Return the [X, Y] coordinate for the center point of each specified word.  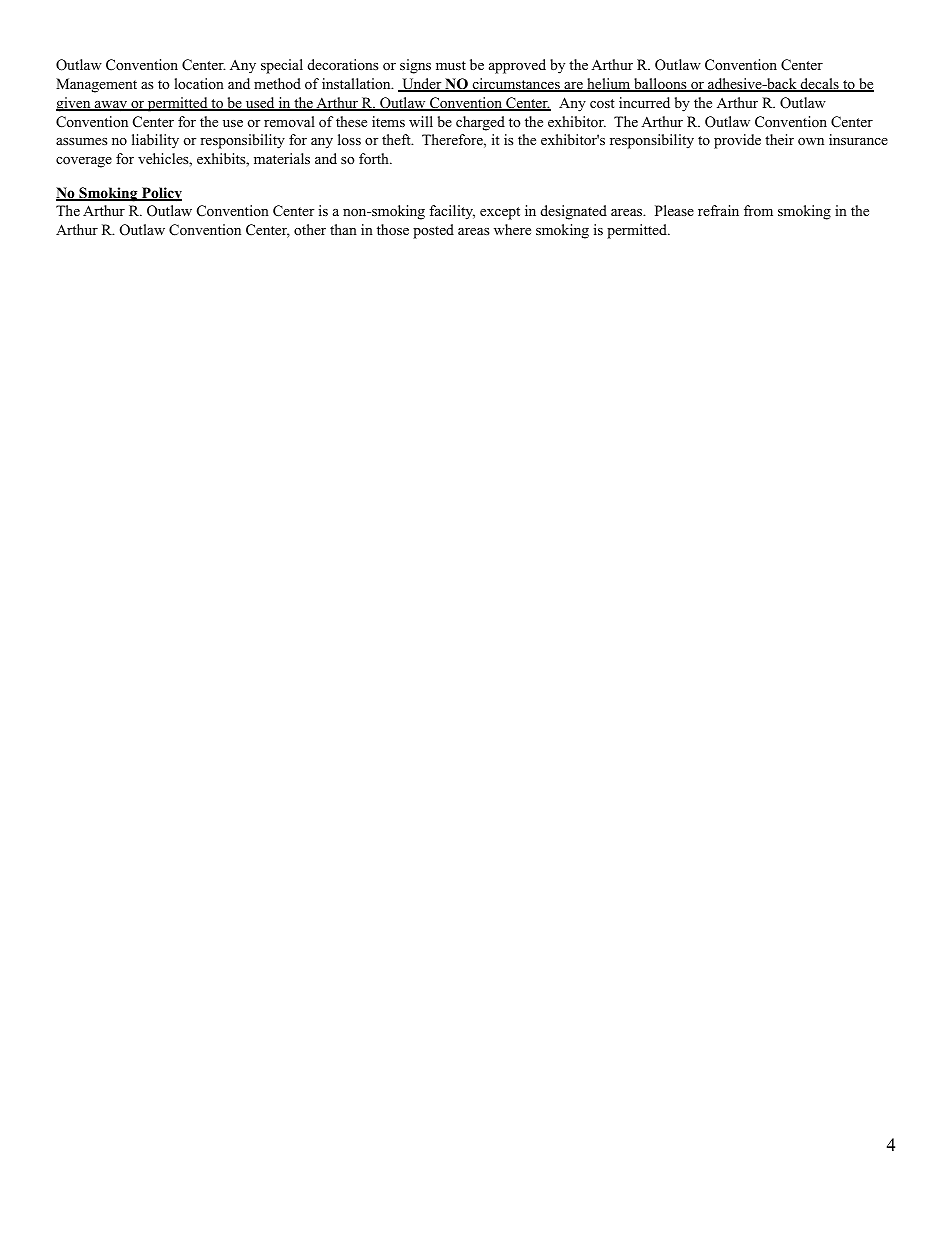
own [811, 142]
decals [819, 85]
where [512, 229]
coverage [84, 162]
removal [289, 121]
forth [375, 159]
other [310, 229]
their [779, 139]
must [451, 65]
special [282, 66]
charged [480, 123]
